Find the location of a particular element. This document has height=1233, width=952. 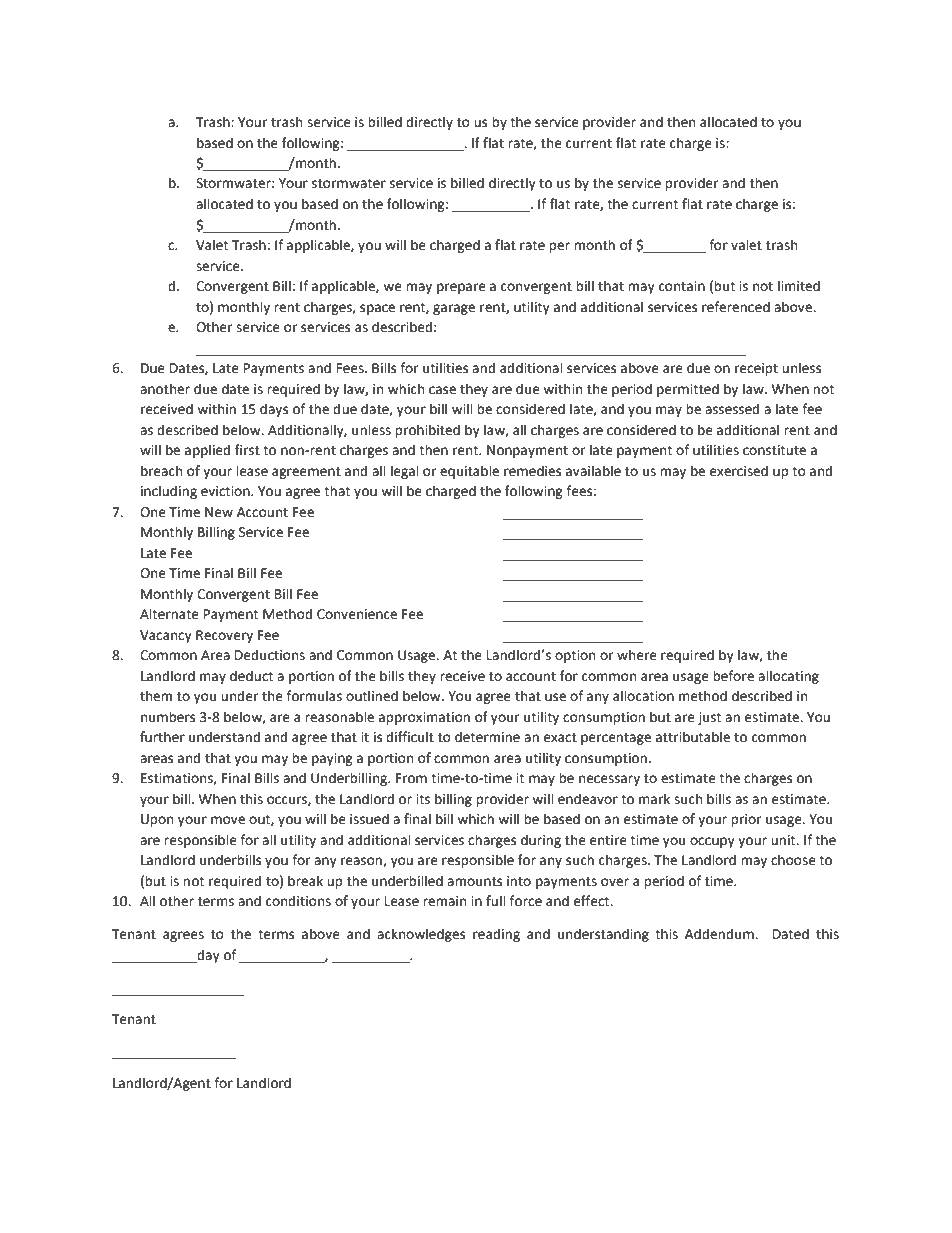

Convenience is located at coordinates (357, 614).
